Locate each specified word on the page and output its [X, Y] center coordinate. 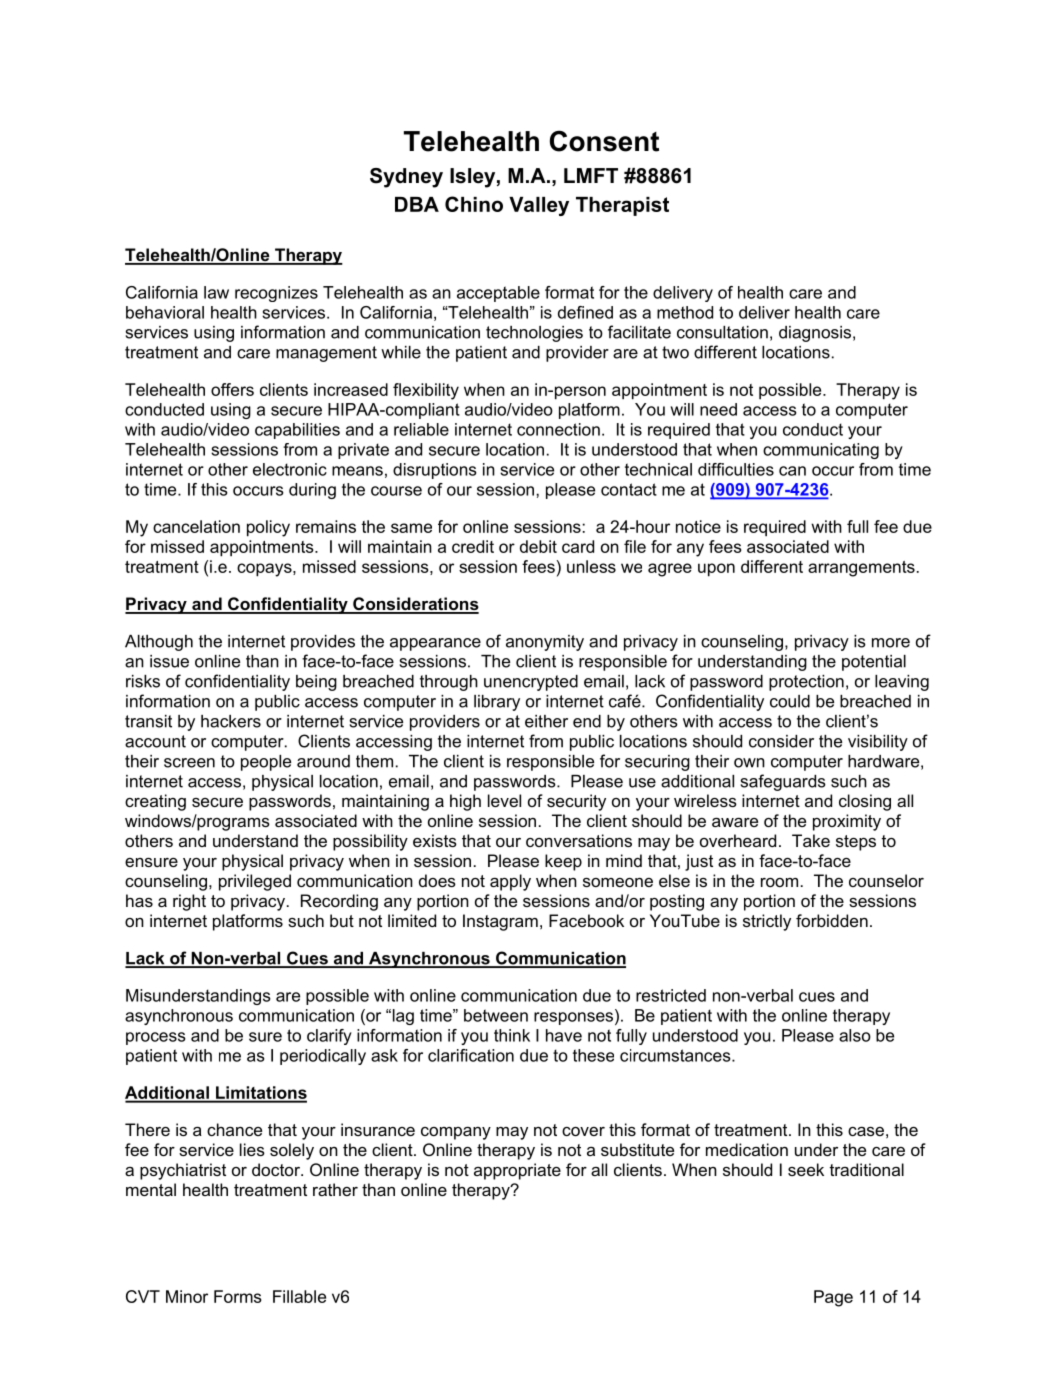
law [216, 292]
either [546, 721]
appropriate [517, 1171]
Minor [187, 1296]
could [790, 701]
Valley [539, 206]
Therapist [622, 206]
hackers [231, 721]
